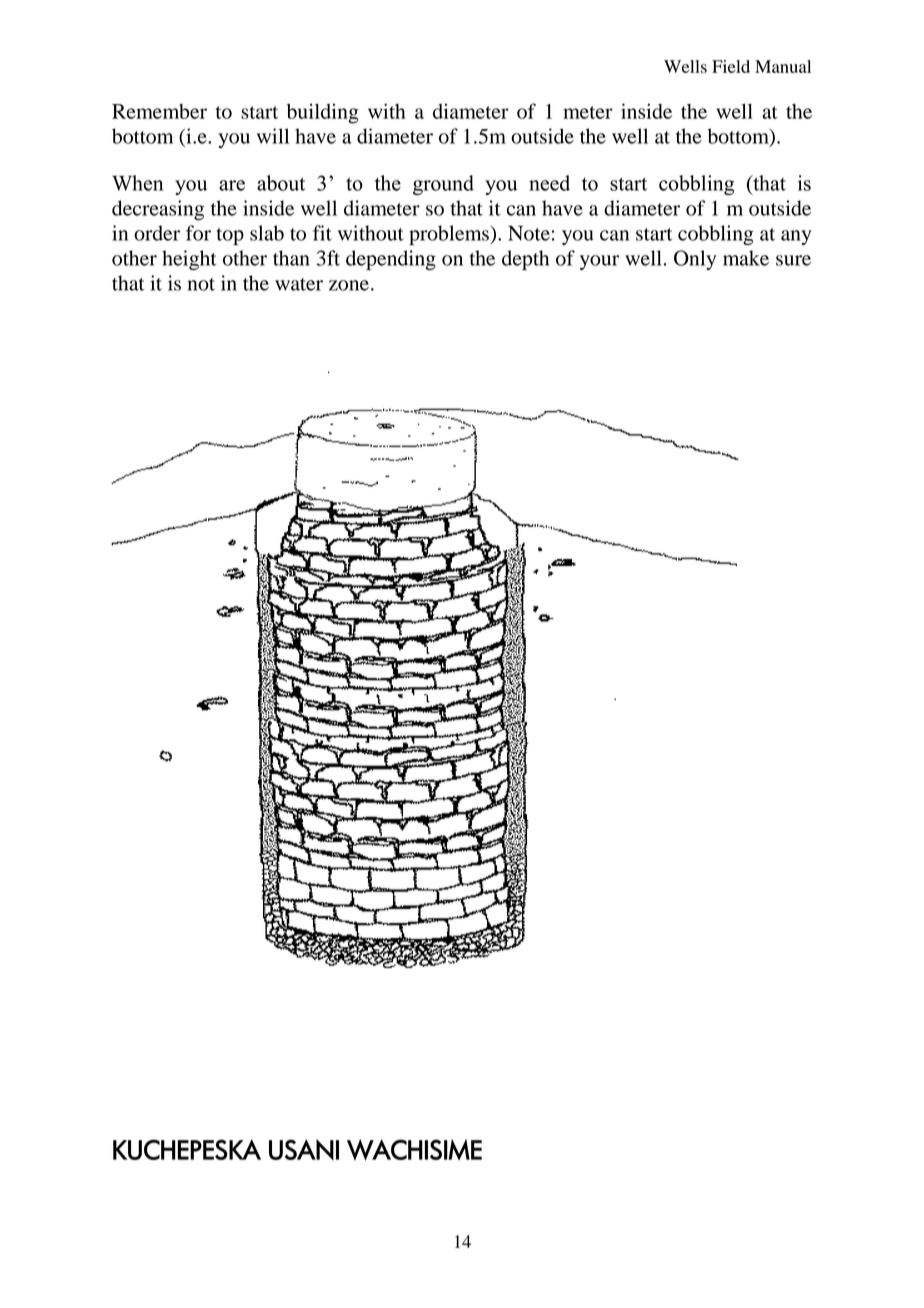 This screenshot has height=1308, width=924. What do you see at coordinates (783, 66) in the screenshot?
I see `Manual` at bounding box center [783, 66].
